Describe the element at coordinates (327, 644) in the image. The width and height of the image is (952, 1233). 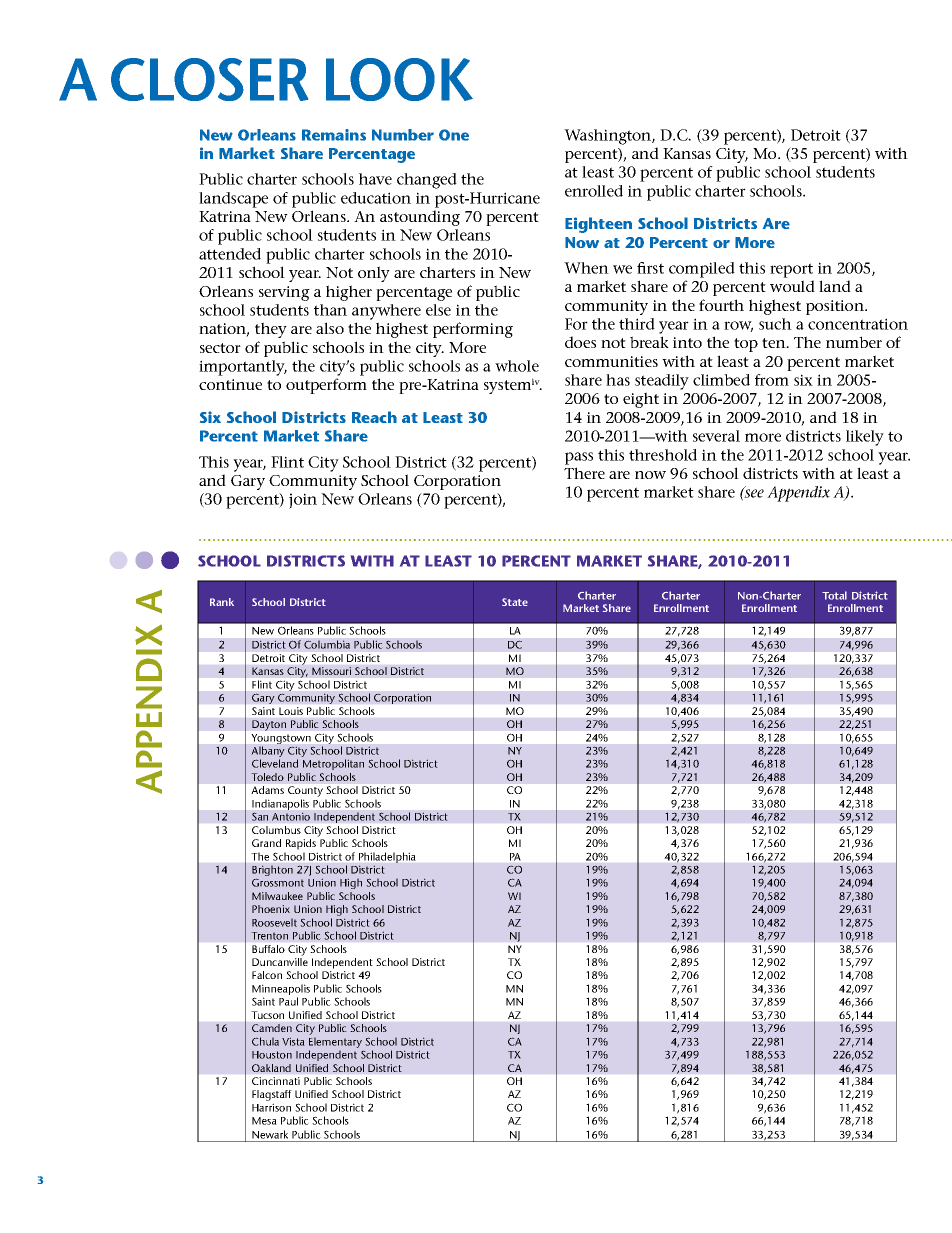
I see `Columbia` at that location.
